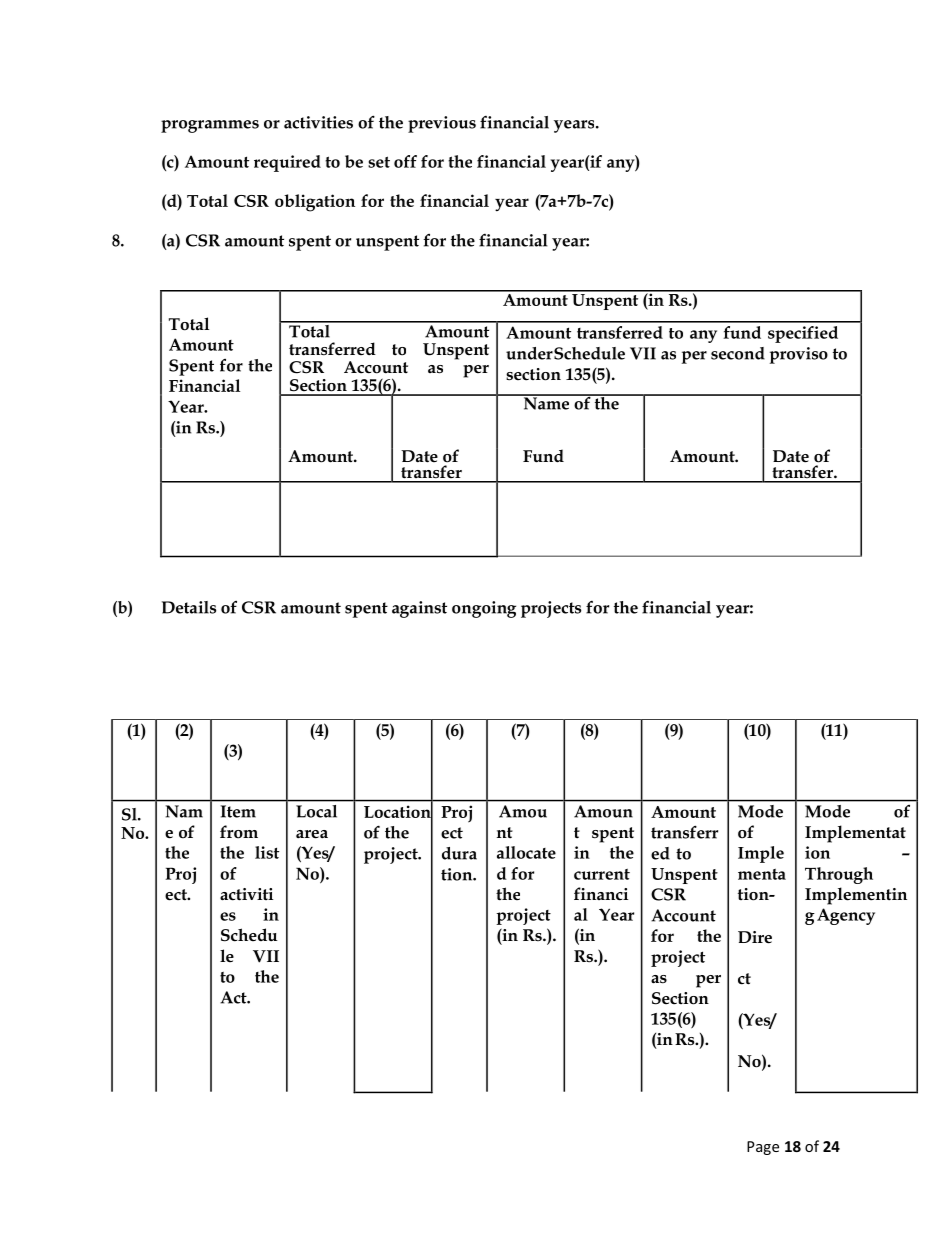 Image resolution: width=952 pixels, height=1233 pixels. I want to click on second, so click(738, 353).
